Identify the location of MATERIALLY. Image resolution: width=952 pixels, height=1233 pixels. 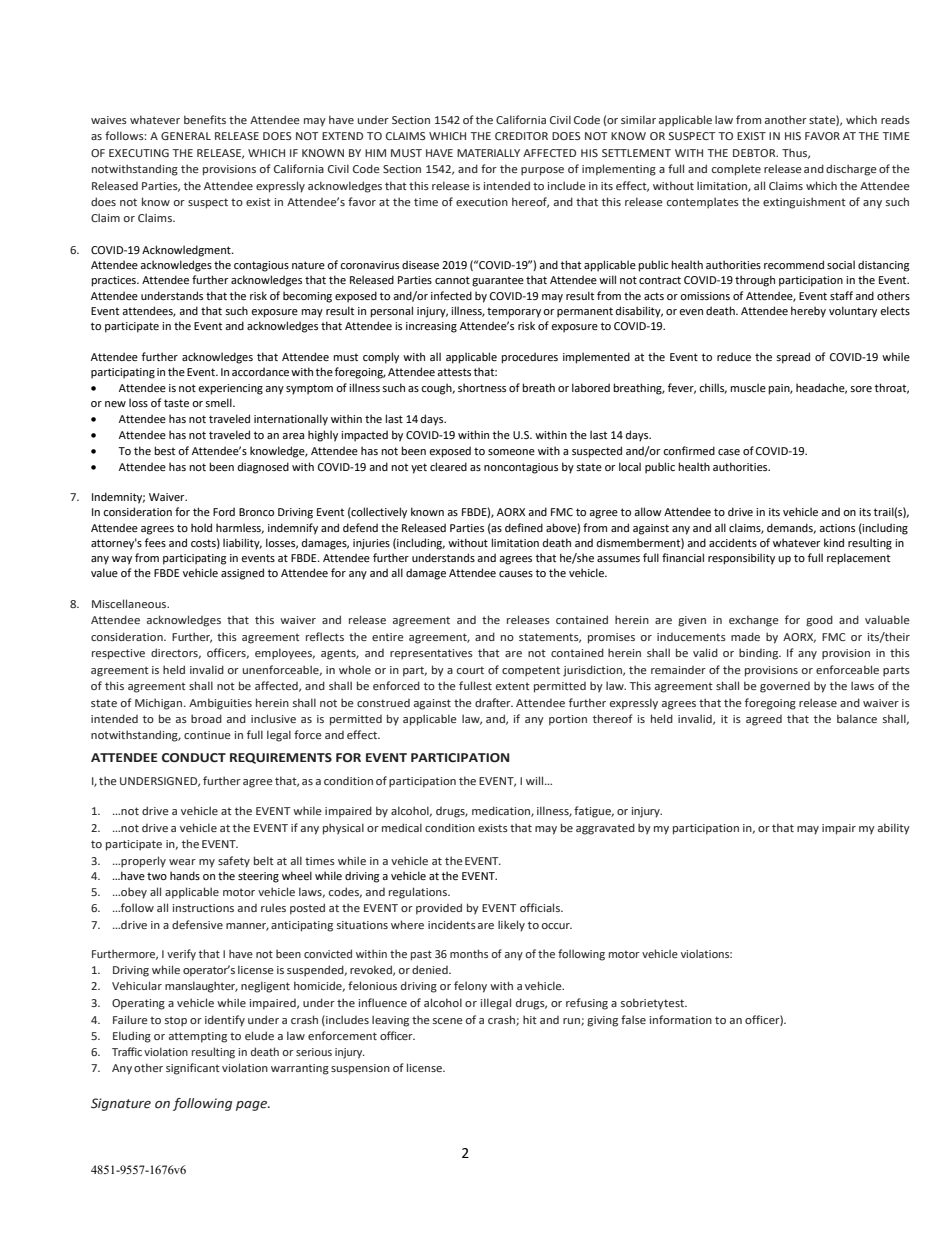
(488, 153).
